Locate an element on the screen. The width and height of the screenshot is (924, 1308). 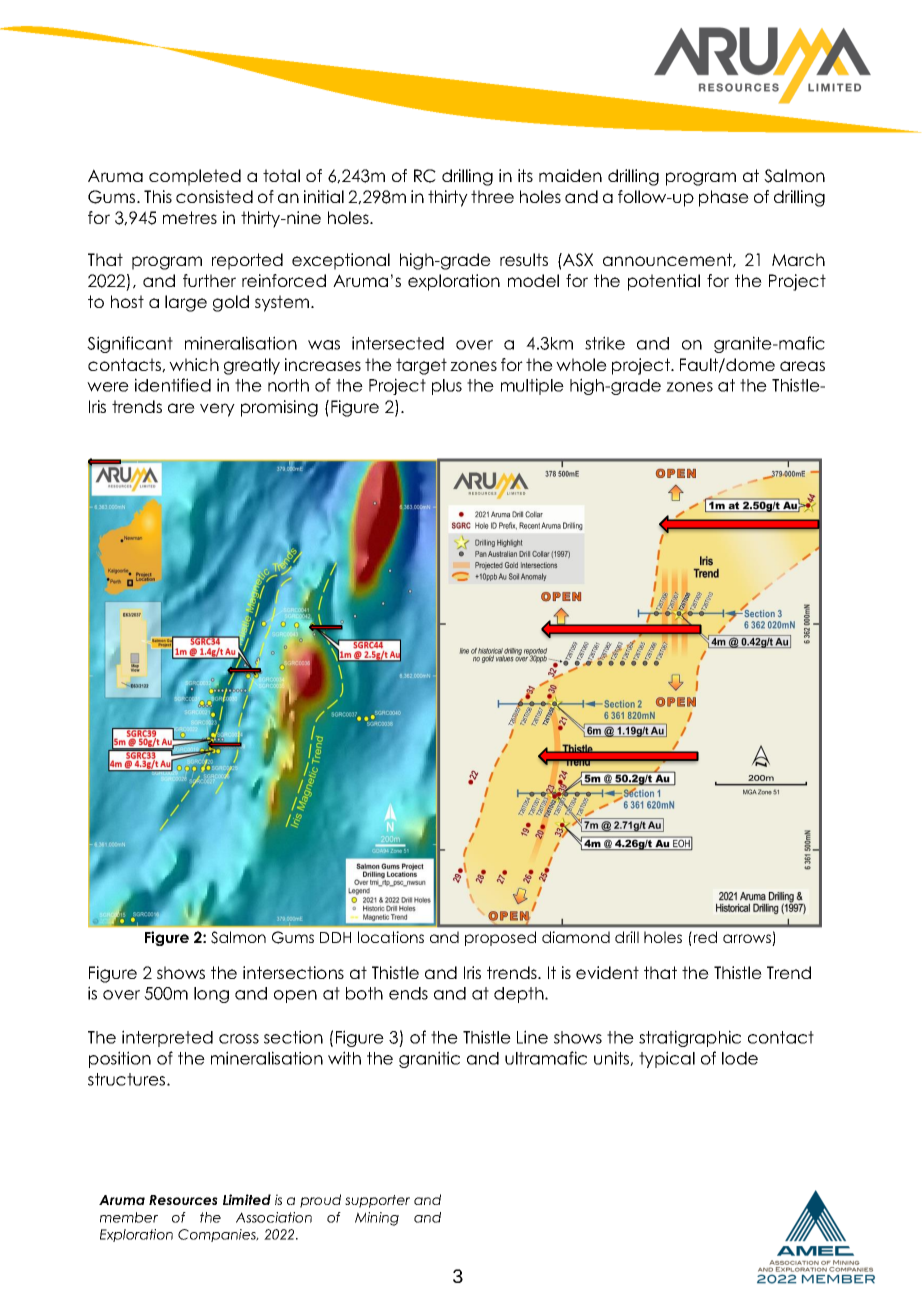
long is located at coordinates (211, 995).
